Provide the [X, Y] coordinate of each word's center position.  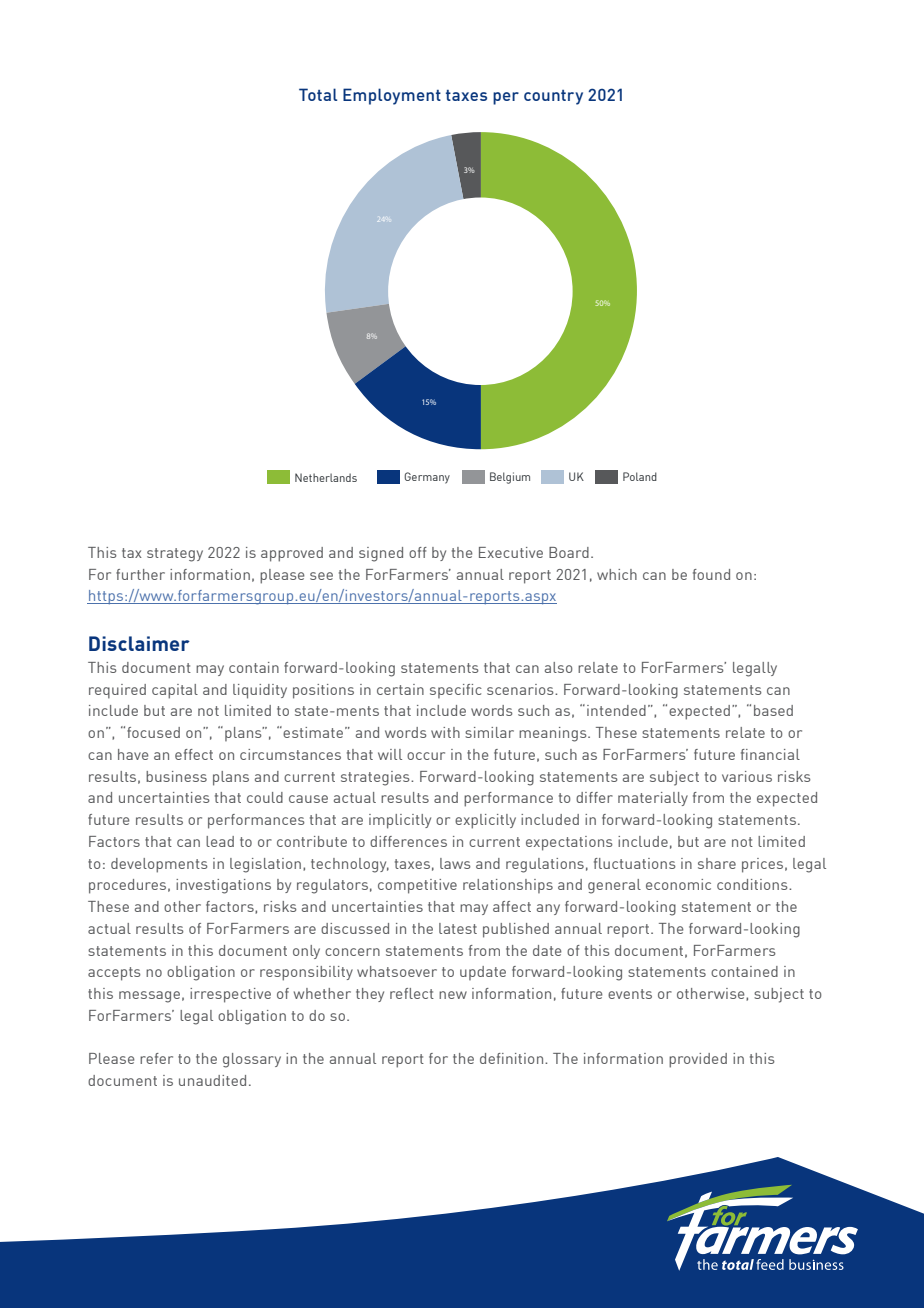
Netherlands [326, 477]
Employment [392, 96]
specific [456, 691]
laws [455, 863]
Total [318, 94]
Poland [640, 476]
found [711, 574]
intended [616, 710]
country [553, 97]
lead [220, 841]
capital [175, 691]
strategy [175, 555]
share [717, 863]
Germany [427, 478]
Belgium [510, 478]
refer [156, 1058]
